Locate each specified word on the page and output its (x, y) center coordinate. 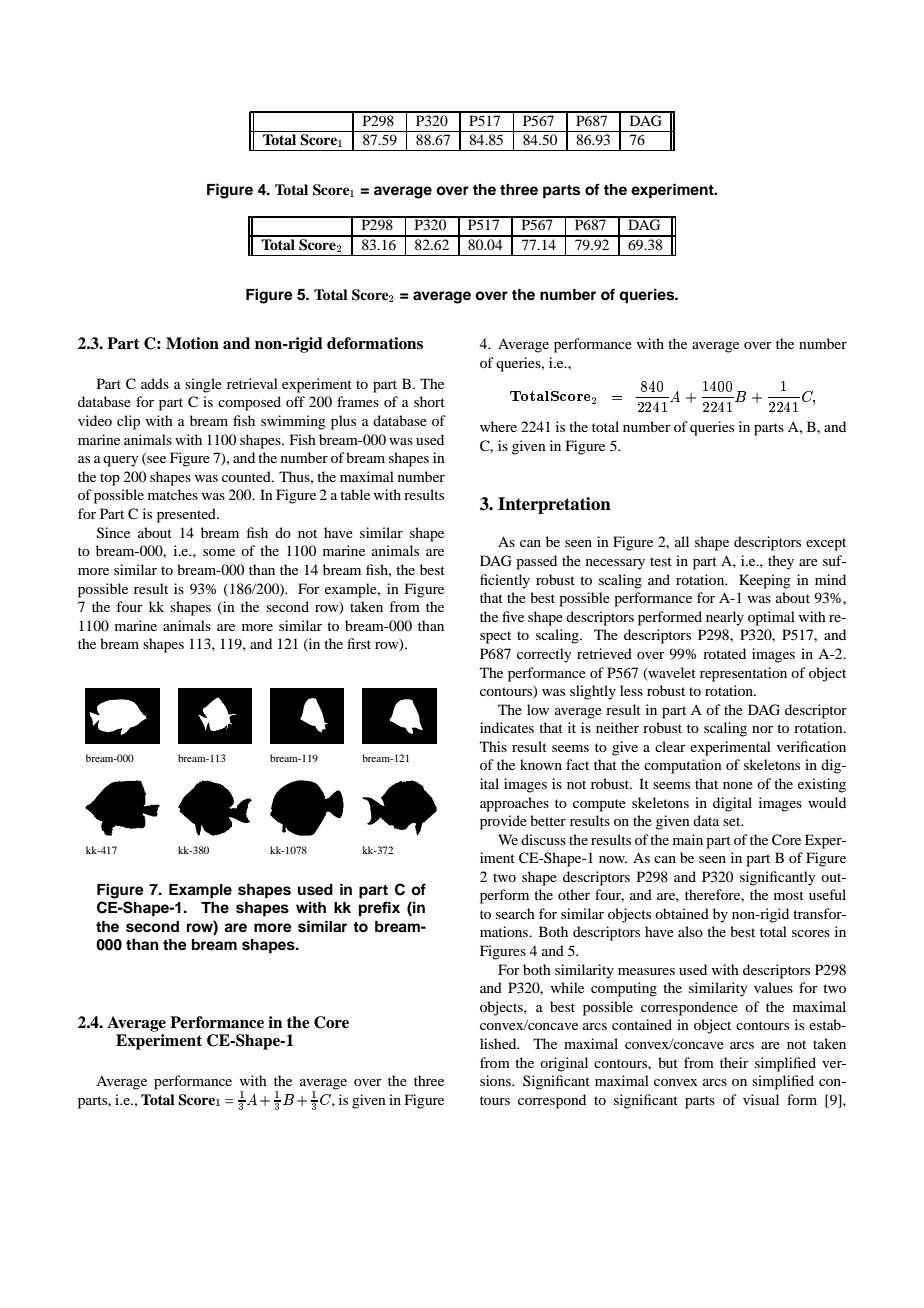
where (498, 426)
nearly (725, 618)
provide (503, 822)
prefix (379, 909)
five (513, 616)
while (567, 987)
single (203, 385)
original (564, 1064)
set (733, 821)
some (219, 552)
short (429, 401)
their (734, 1062)
